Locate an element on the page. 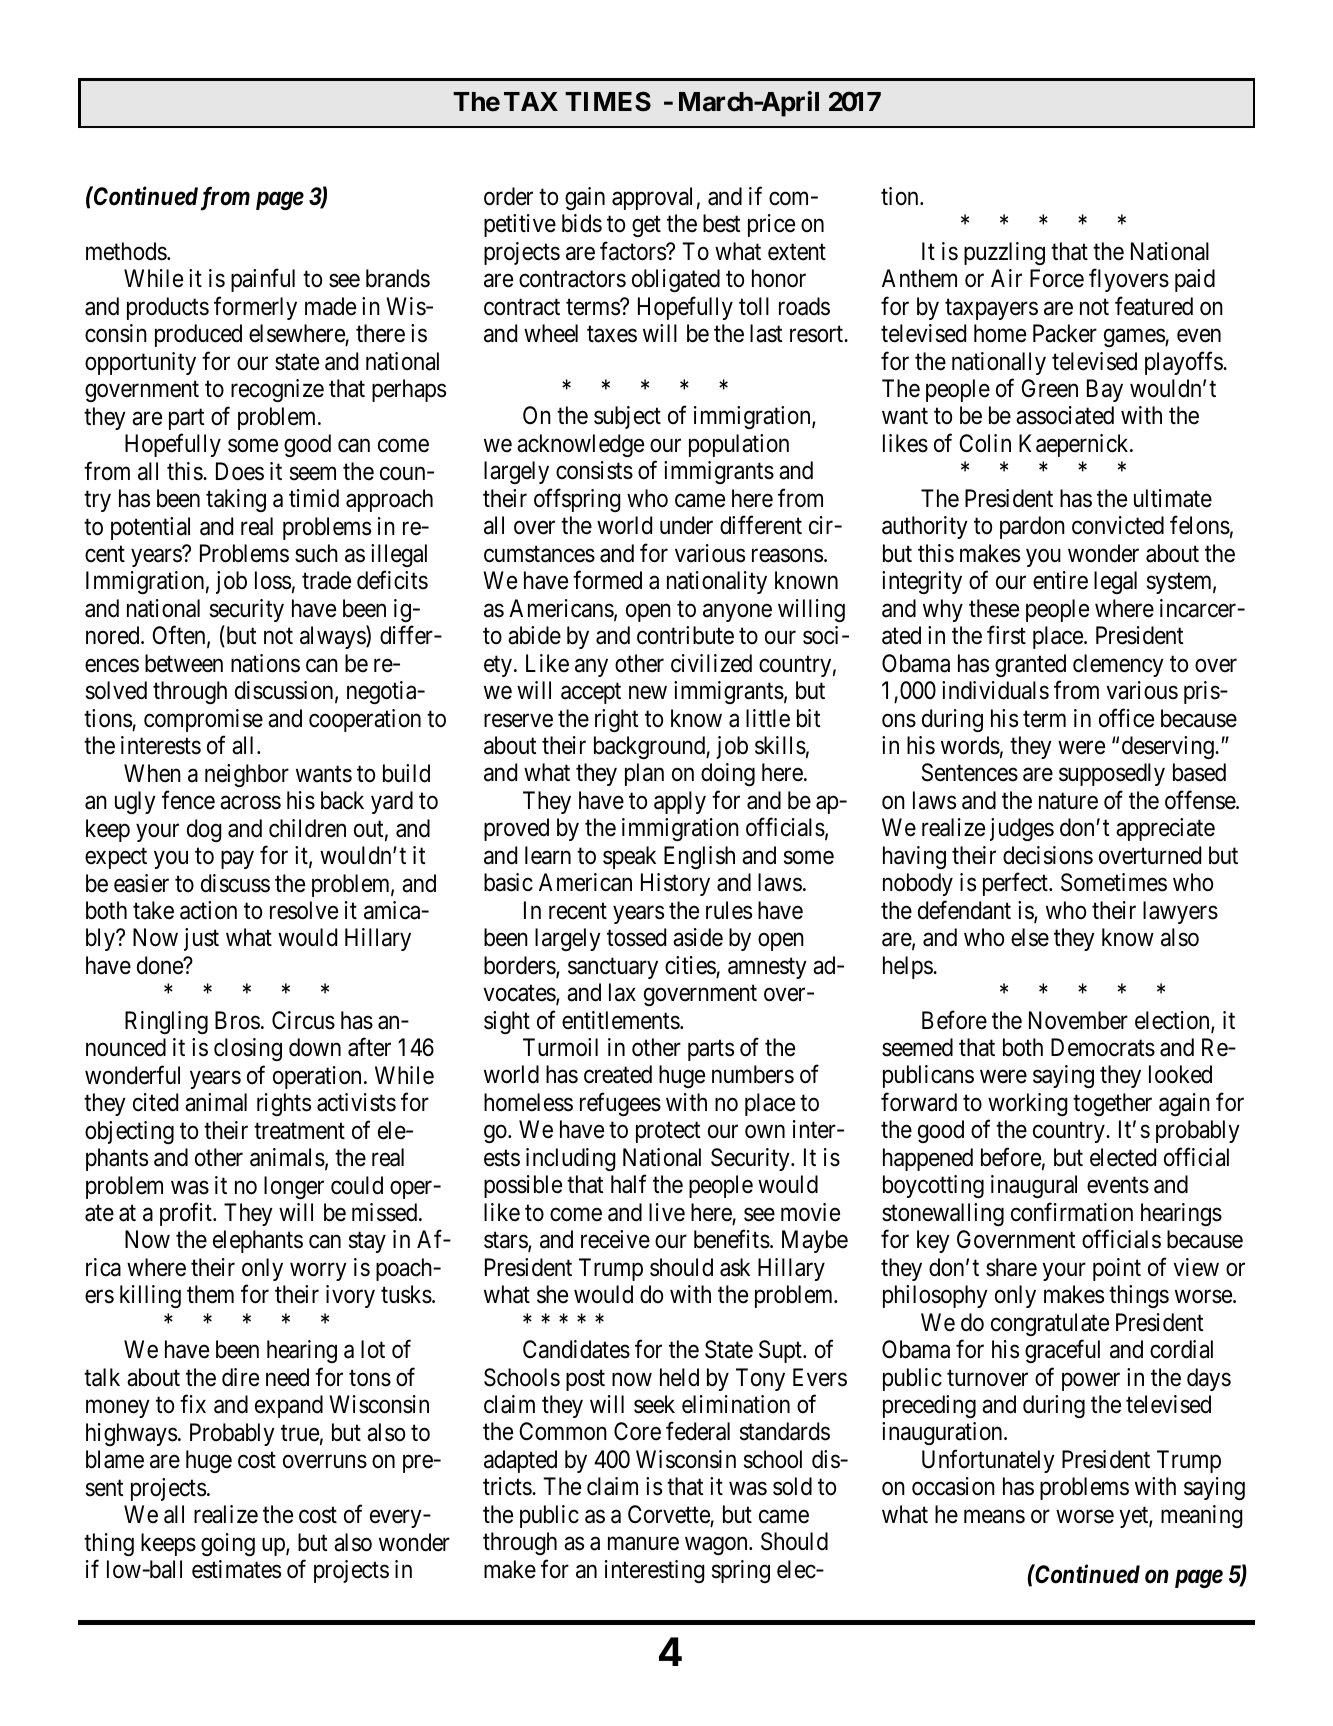  working is located at coordinates (1028, 1104).
